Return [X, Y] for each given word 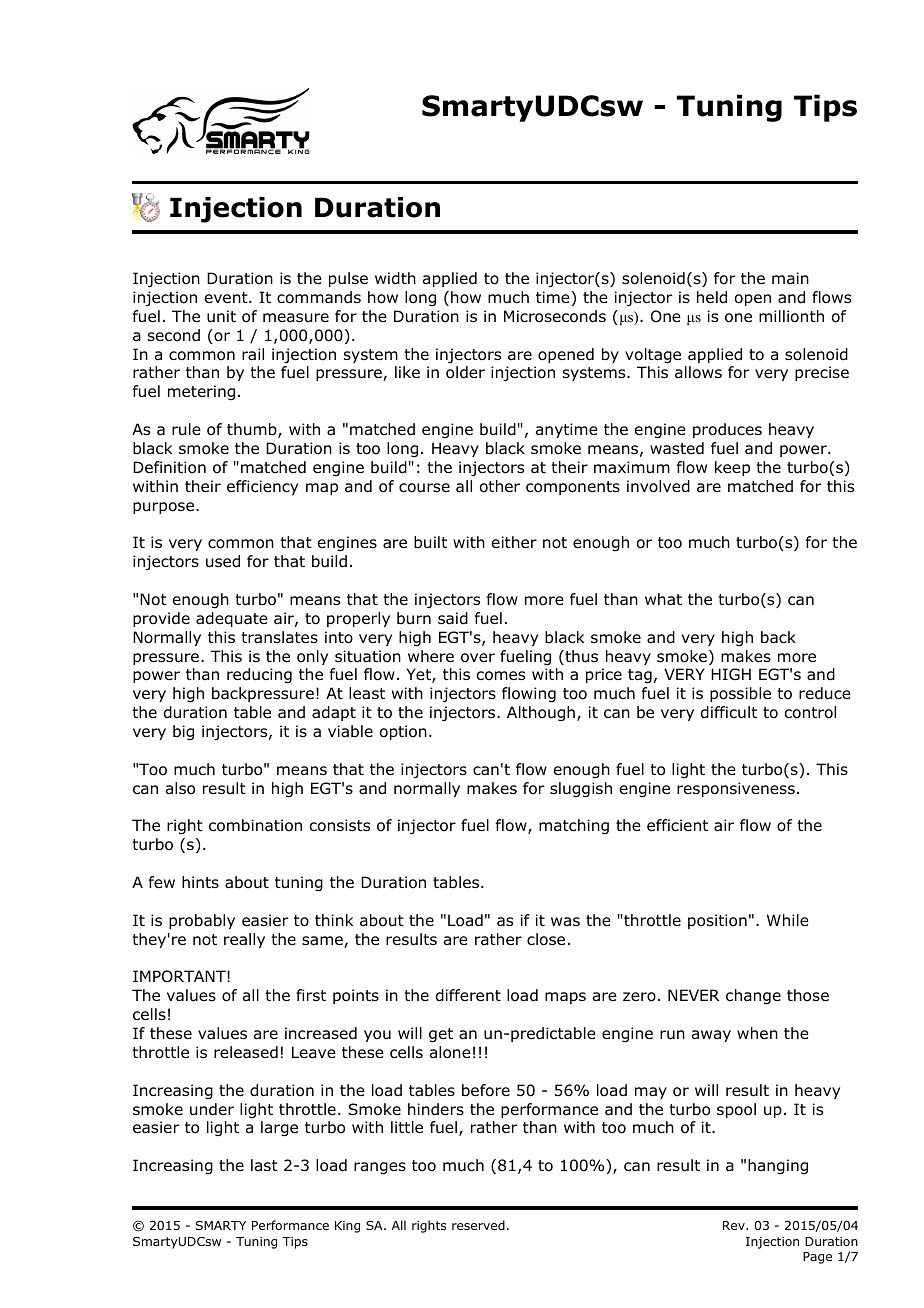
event [227, 297]
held [712, 297]
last [264, 1165]
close [546, 939]
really [244, 940]
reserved [478, 1225]
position [717, 921]
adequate [232, 619]
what [663, 599]
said [453, 618]
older [465, 372]
